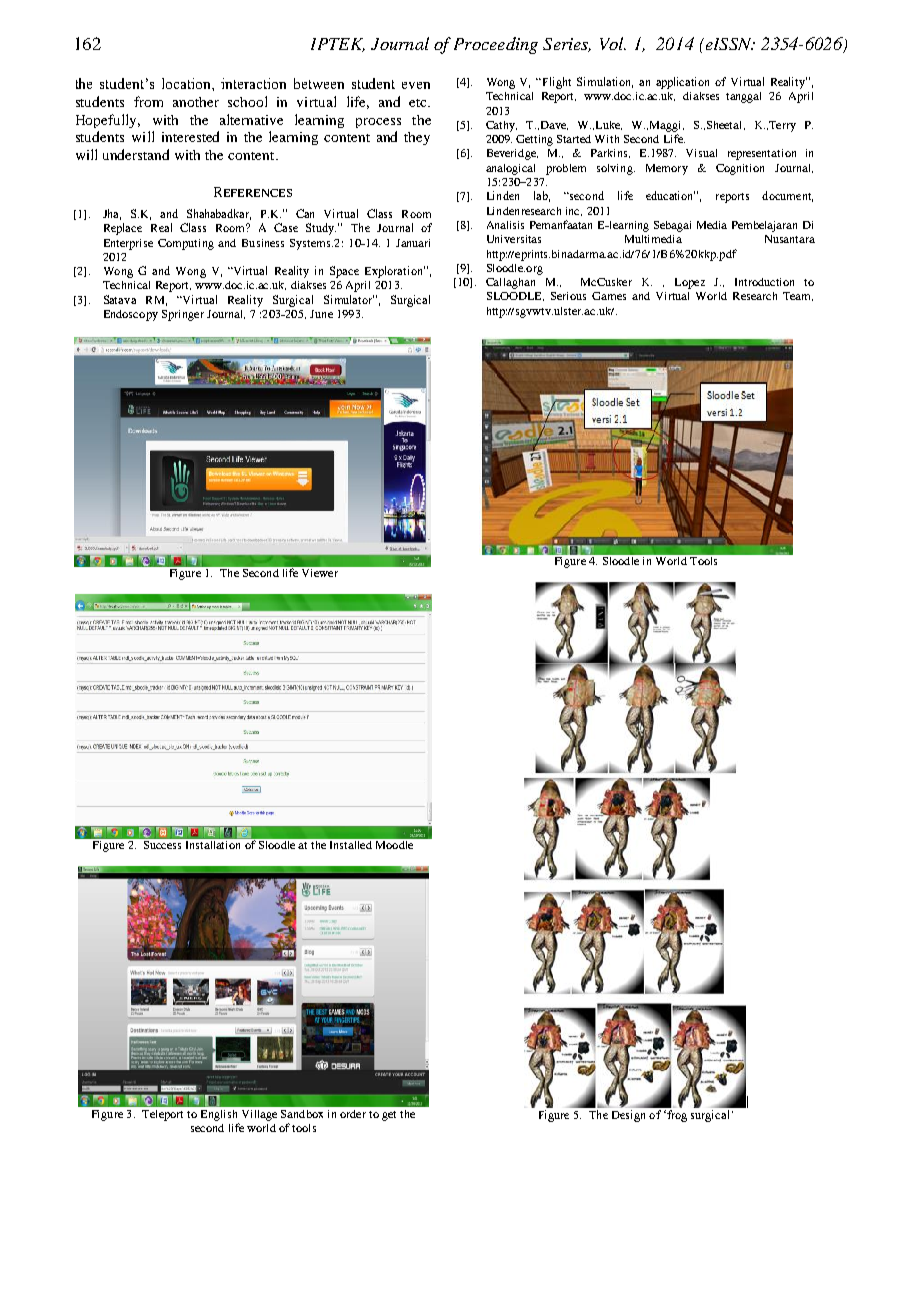  I want to click on Springer, so click(183, 315).
